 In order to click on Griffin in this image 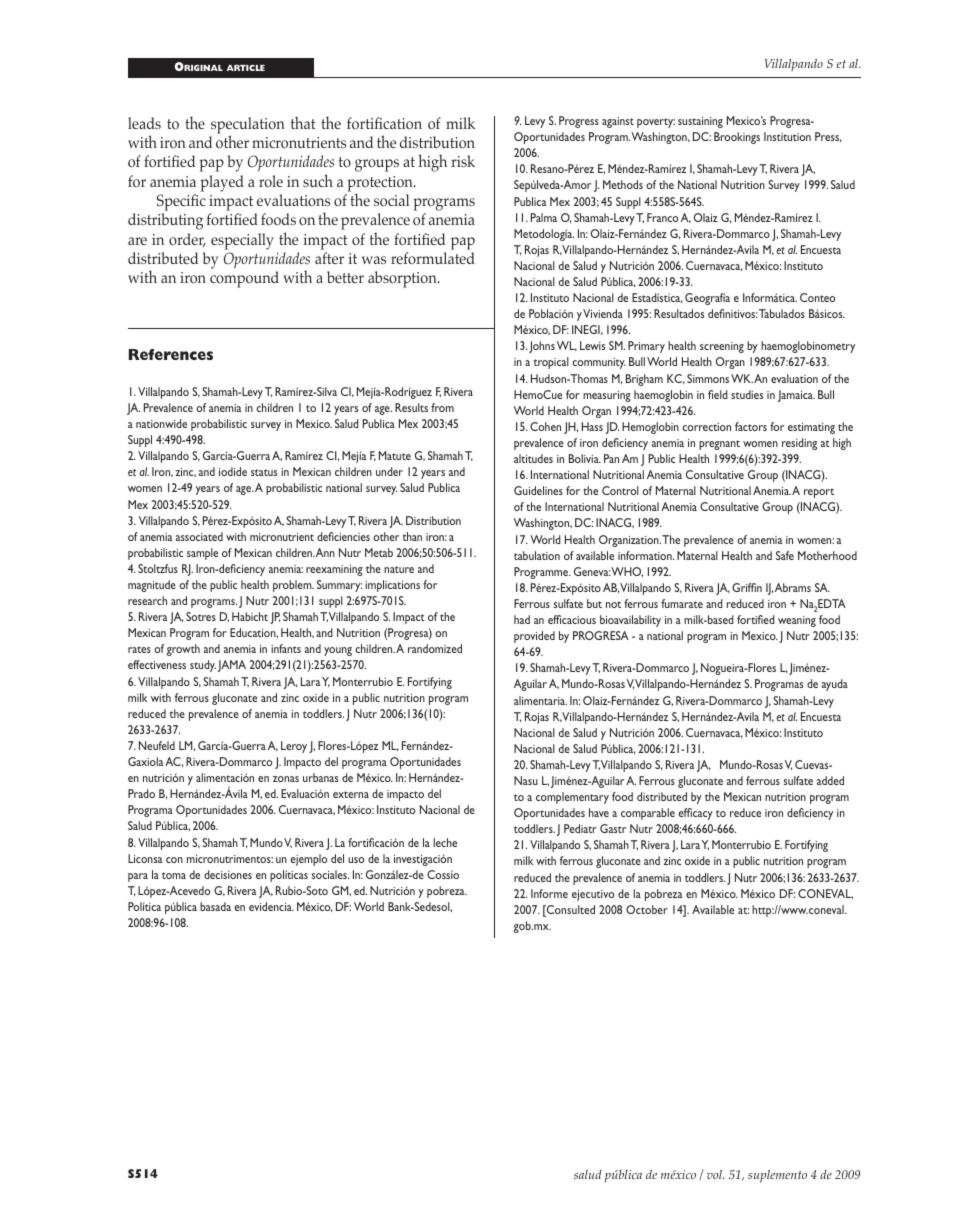, I will do `click(747, 587)`.
